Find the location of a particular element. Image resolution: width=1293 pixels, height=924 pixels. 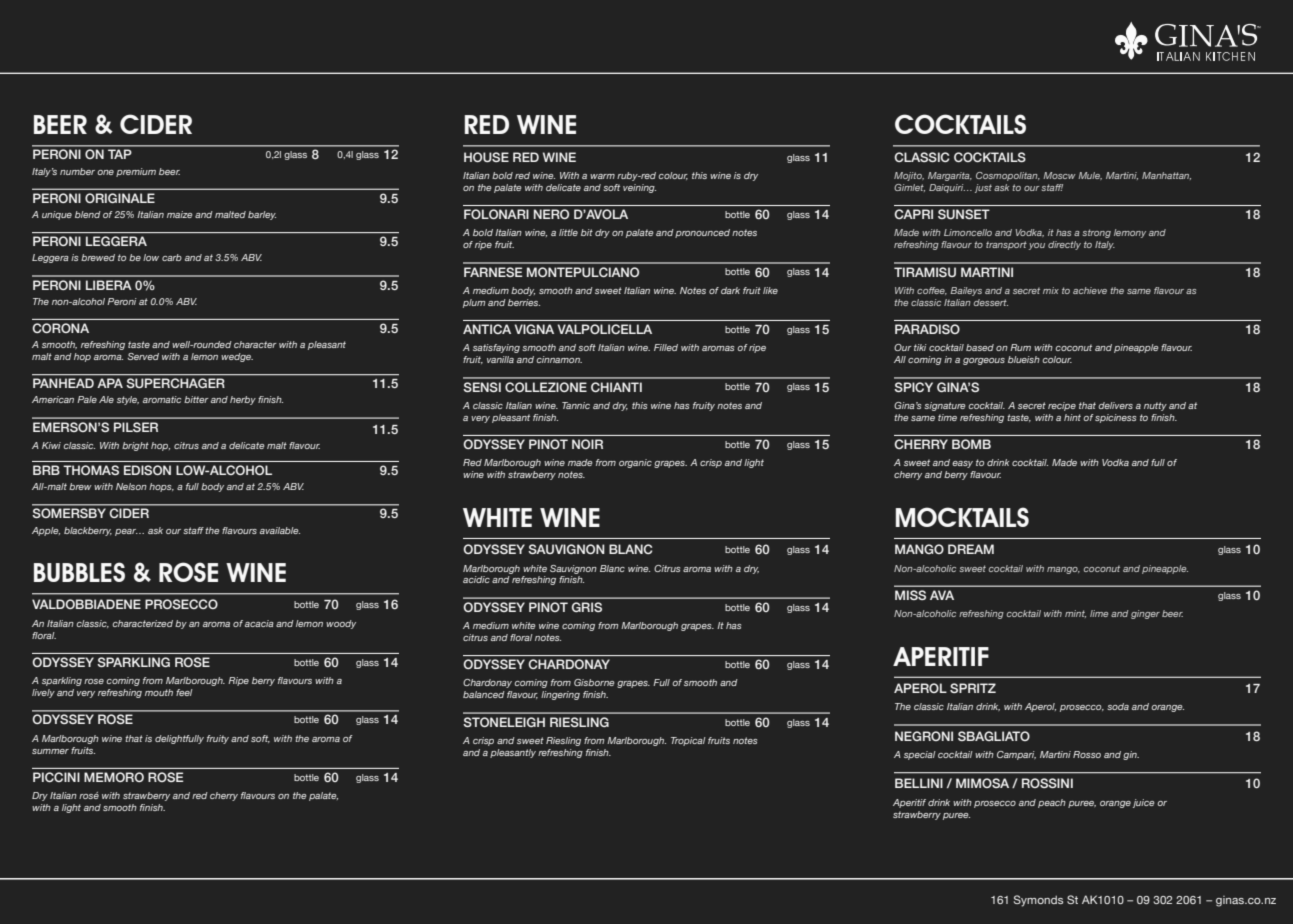

Served is located at coordinates (143, 356).
